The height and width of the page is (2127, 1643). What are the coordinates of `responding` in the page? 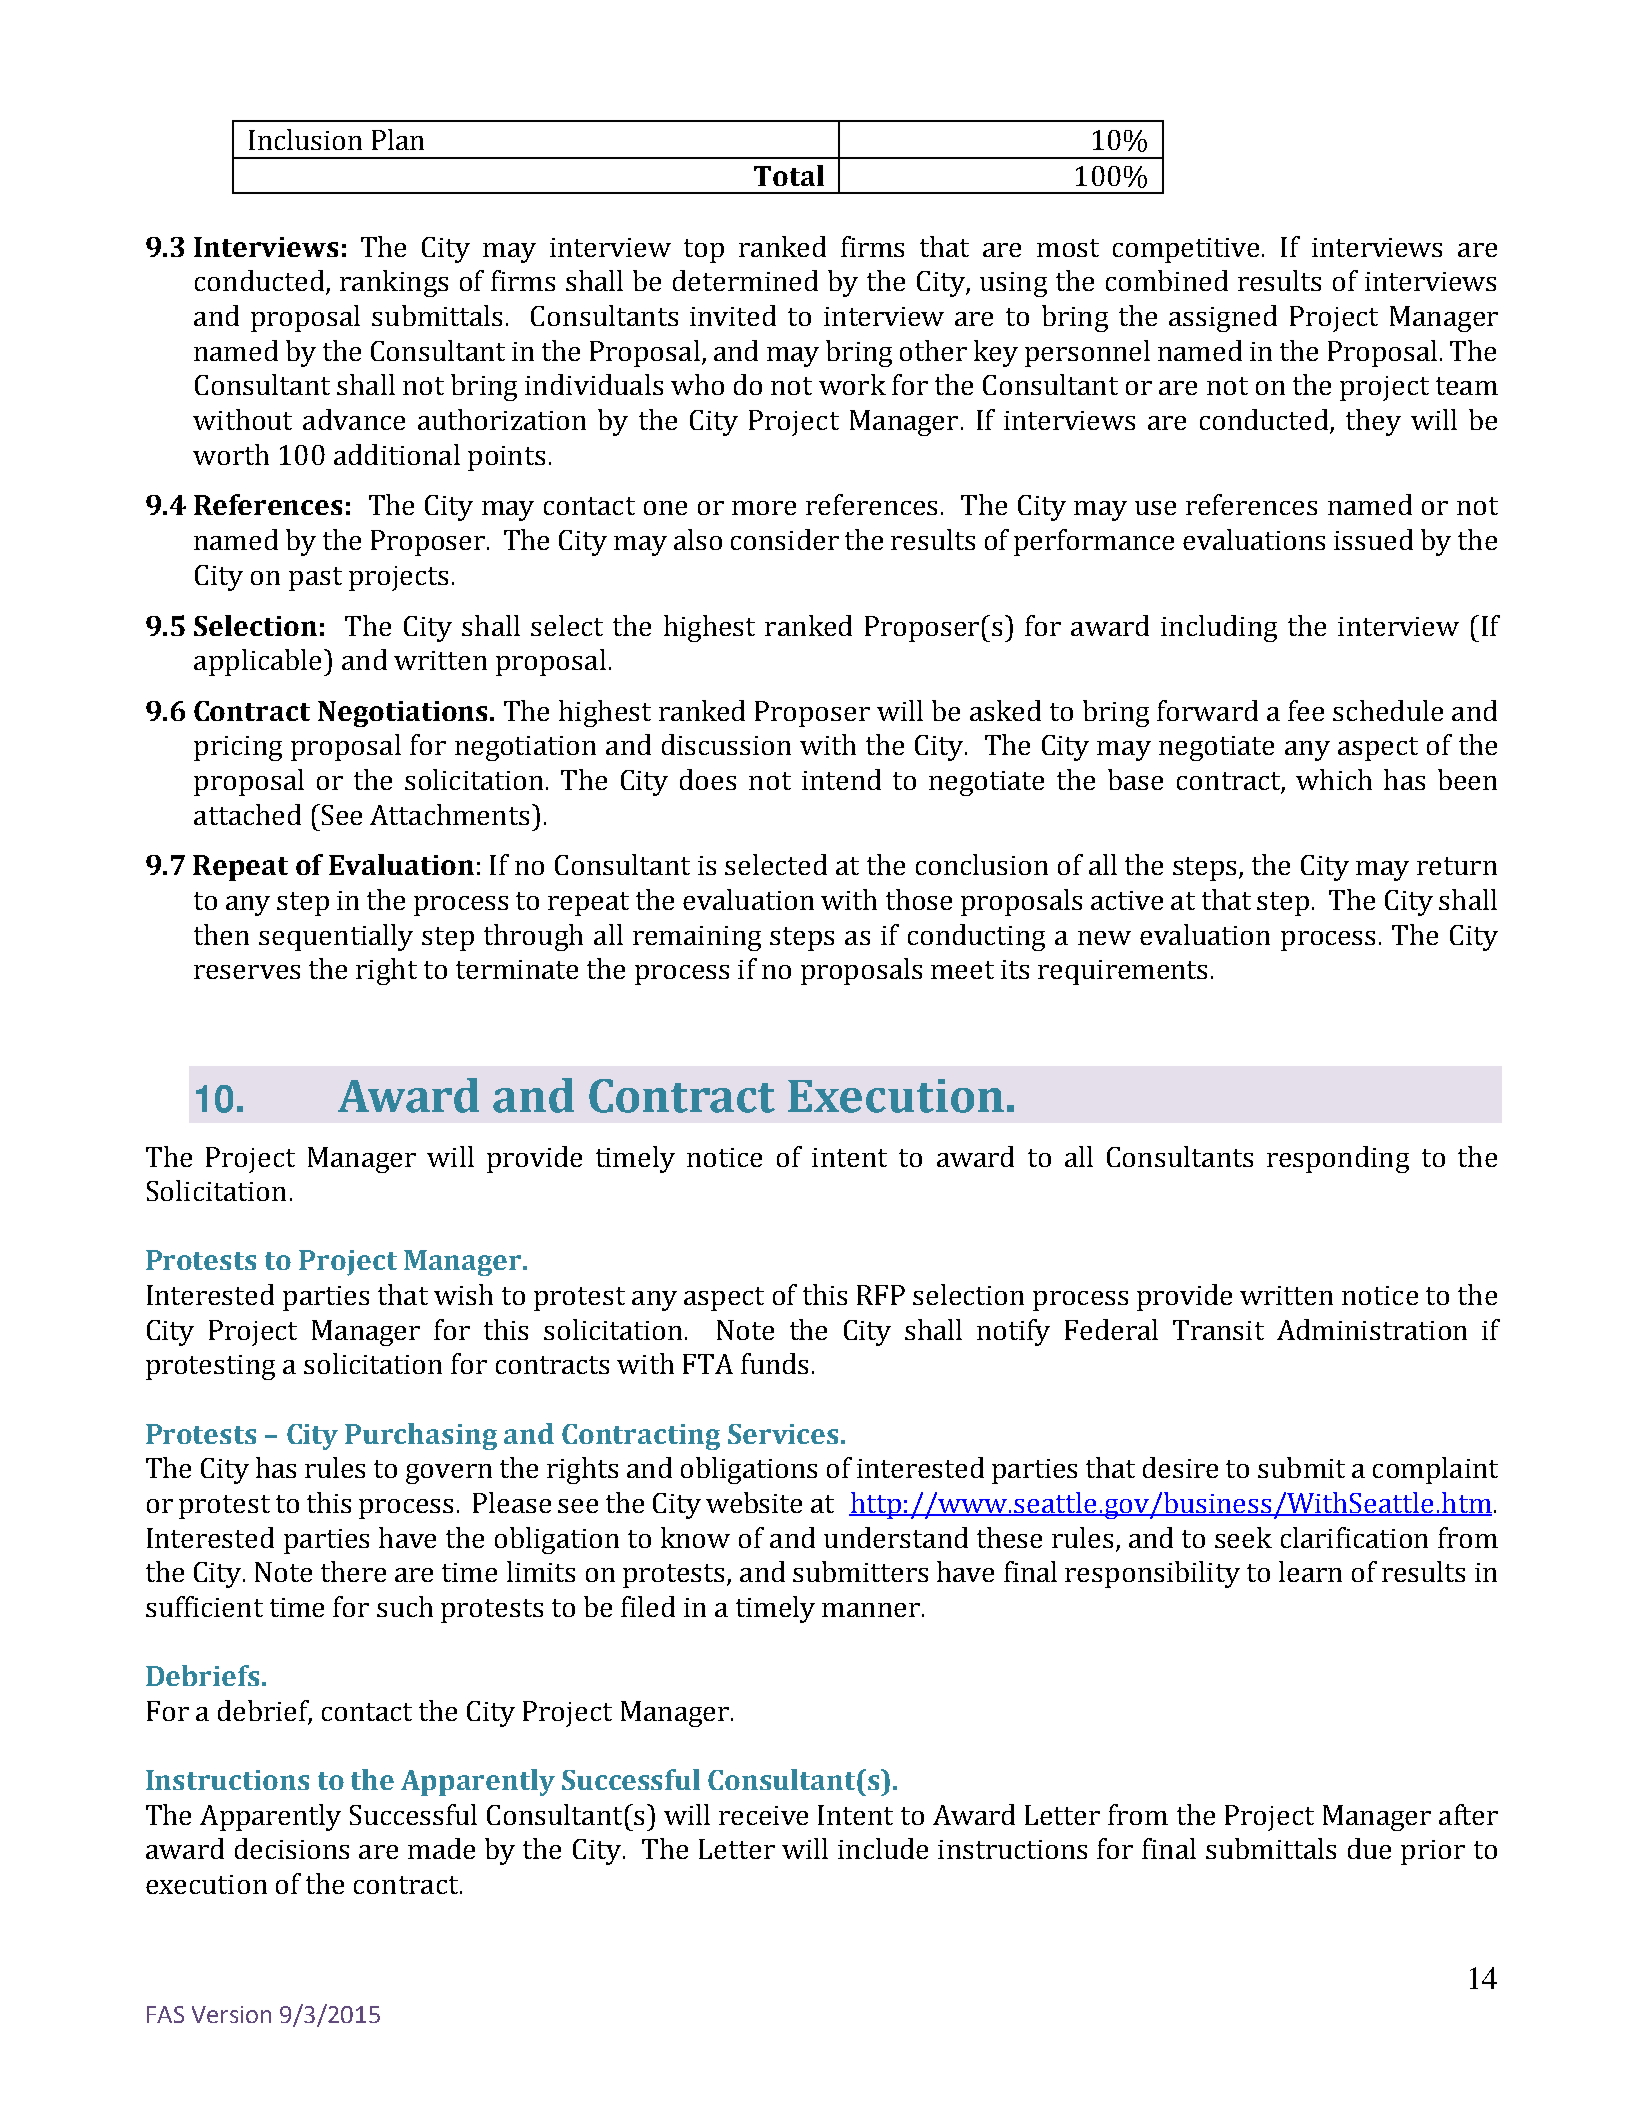 It's located at (1338, 1159).
